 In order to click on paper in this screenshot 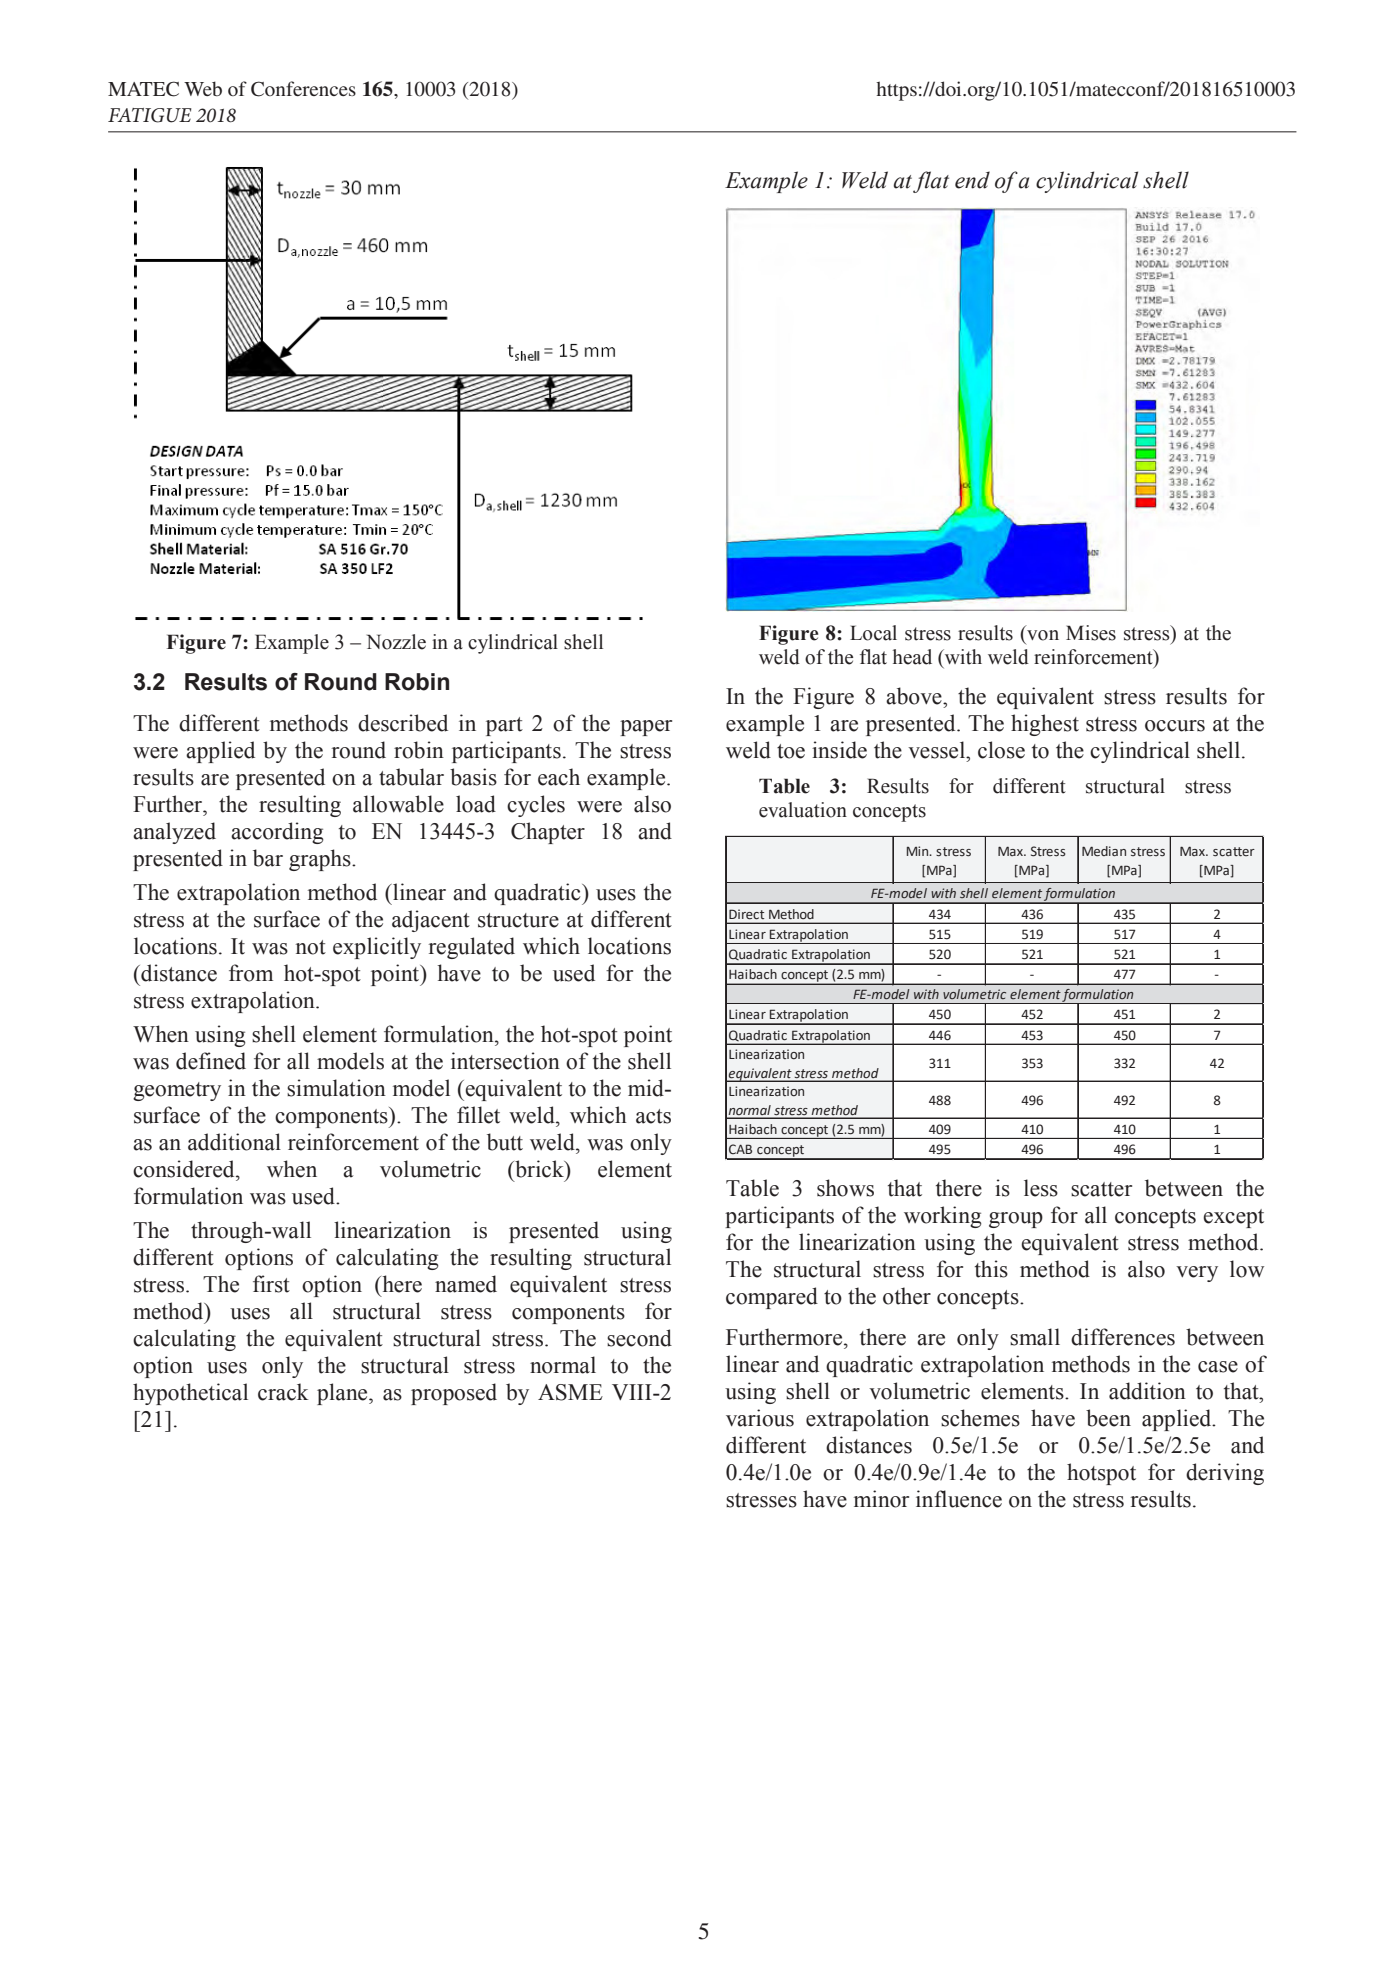, I will do `click(646, 728)`.
